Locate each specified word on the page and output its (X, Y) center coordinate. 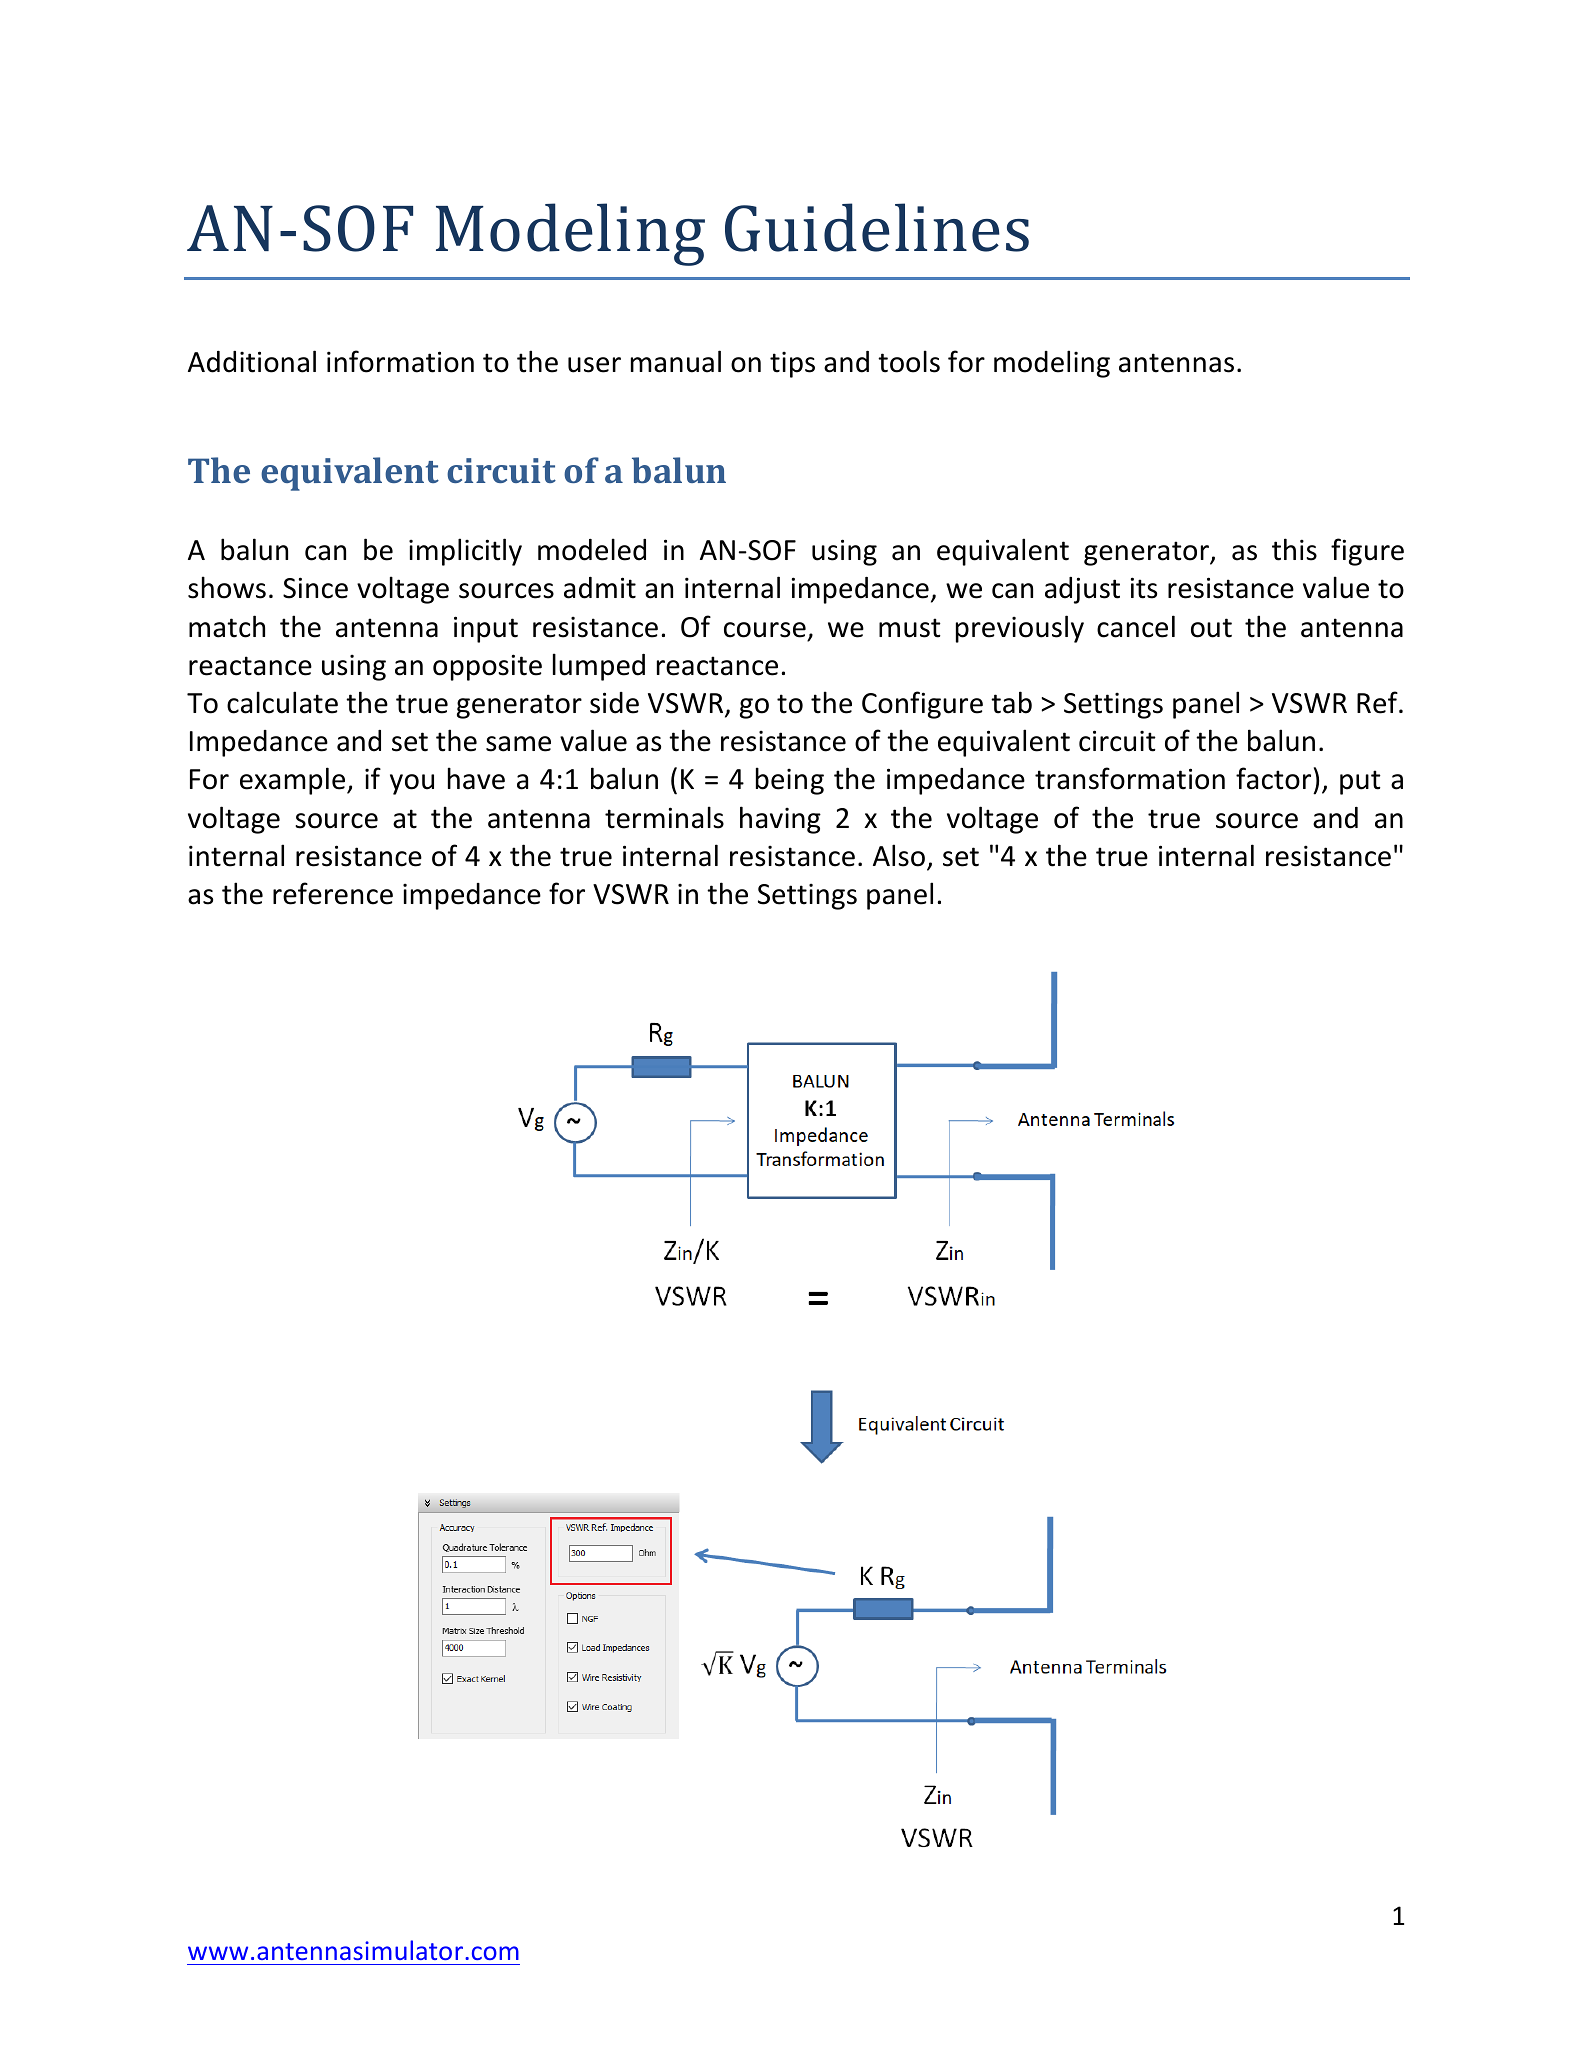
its (1144, 588)
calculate (282, 702)
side (614, 703)
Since (315, 588)
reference (333, 893)
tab (1011, 702)
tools (909, 361)
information (400, 361)
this (1294, 549)
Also (899, 855)
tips (792, 364)
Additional (252, 361)
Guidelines (877, 227)
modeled (592, 549)
